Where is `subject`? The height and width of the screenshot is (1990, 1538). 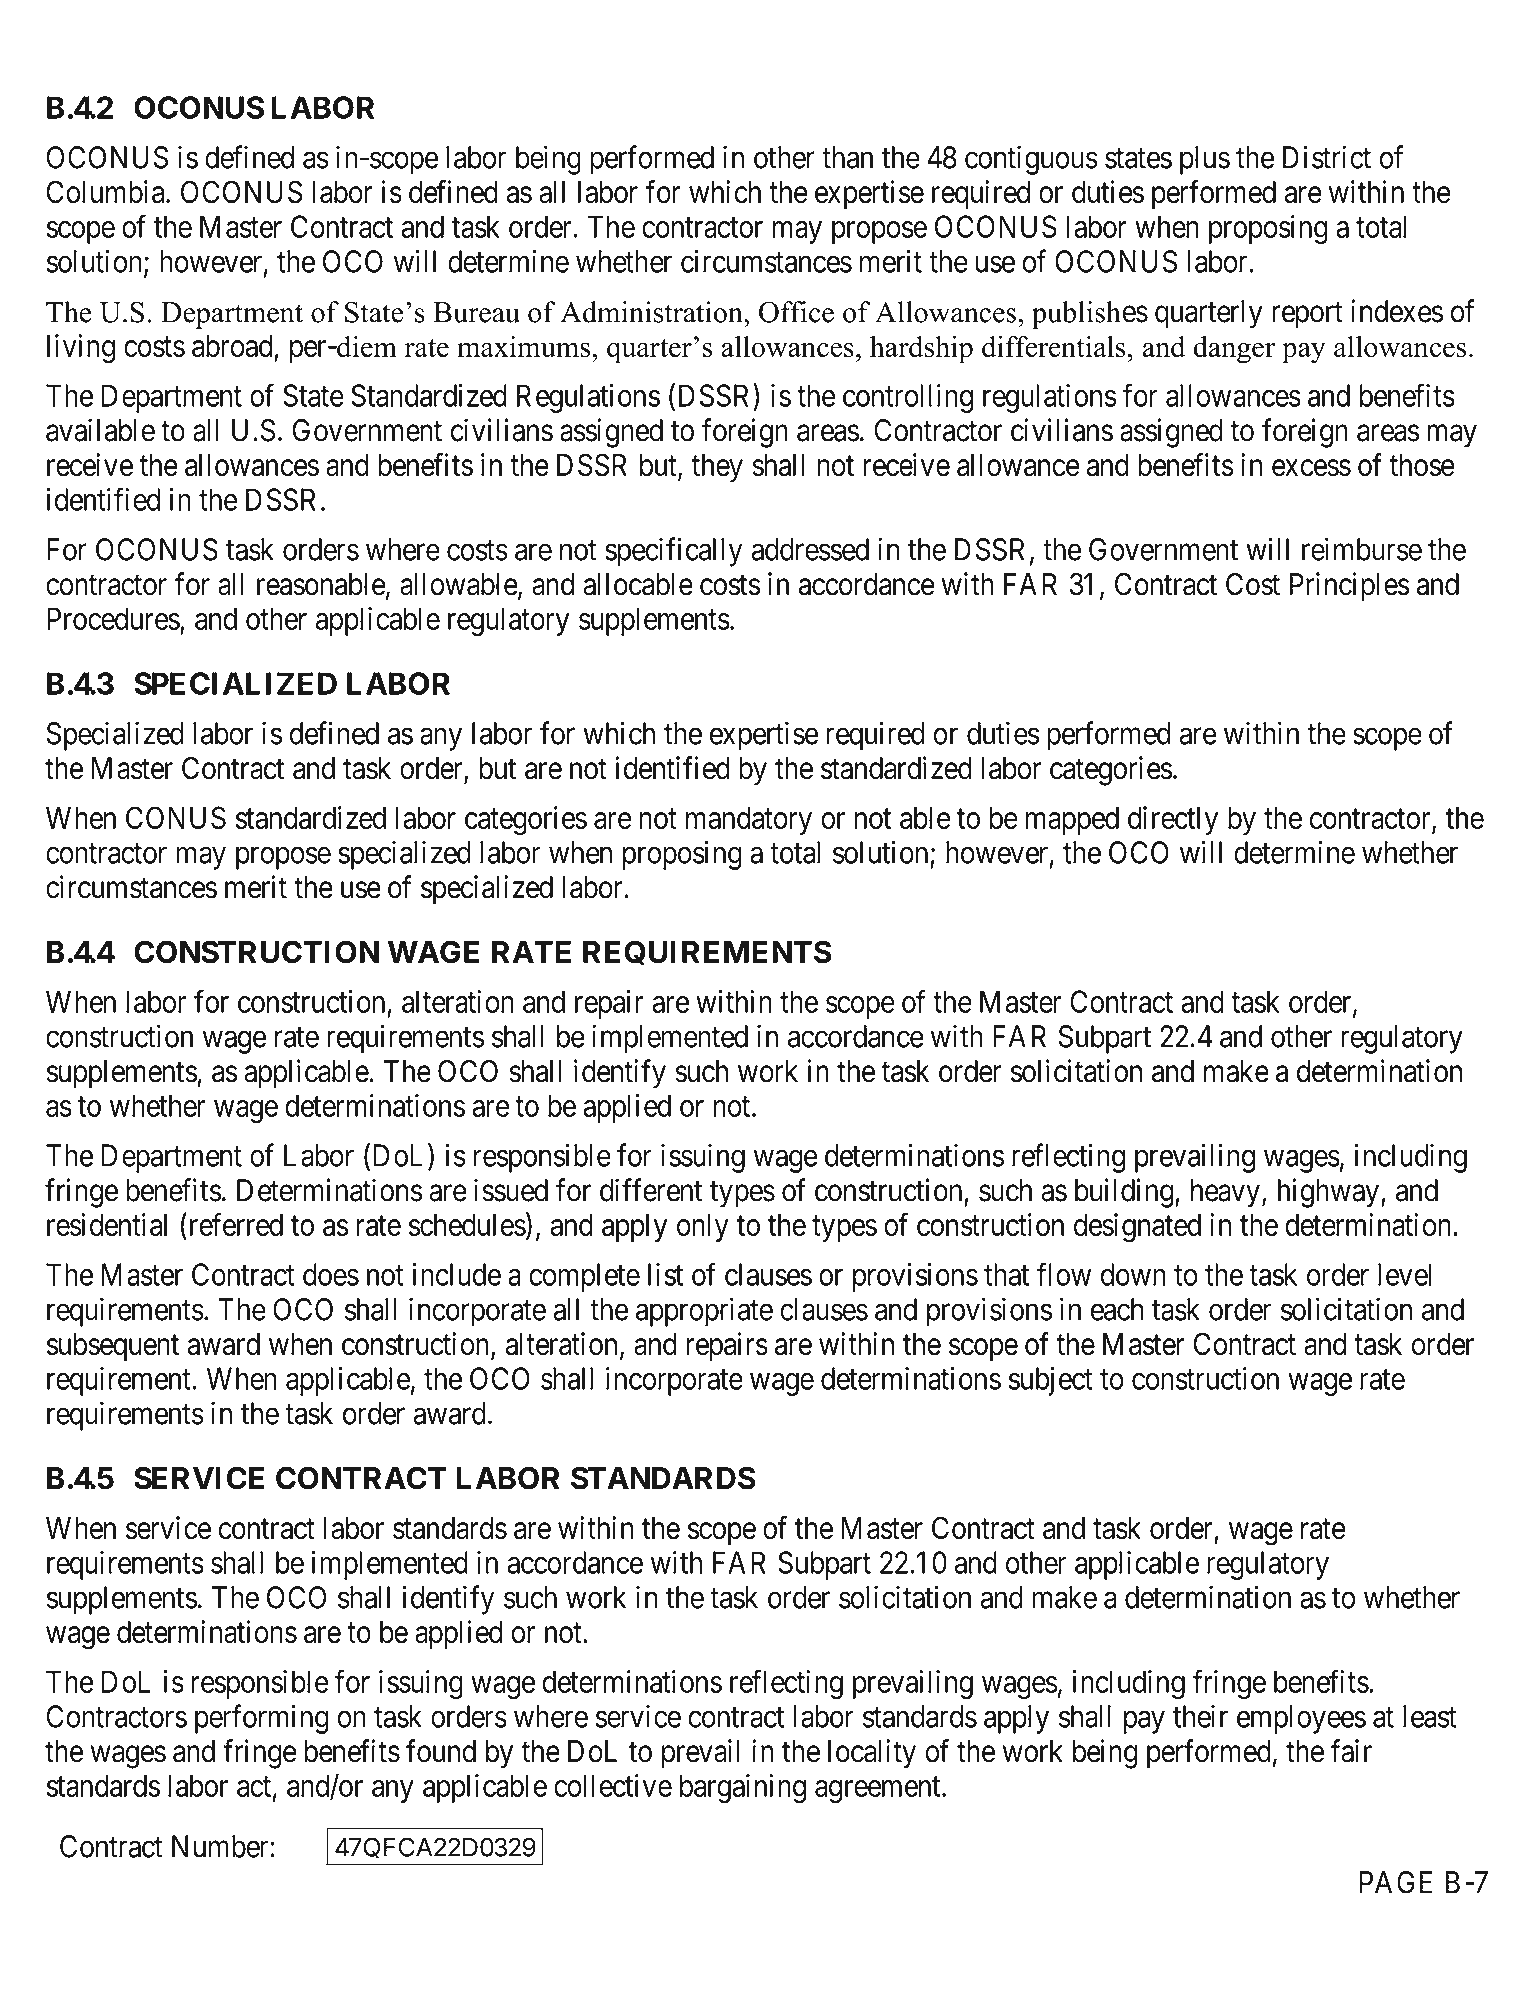 subject is located at coordinates (1051, 1381).
